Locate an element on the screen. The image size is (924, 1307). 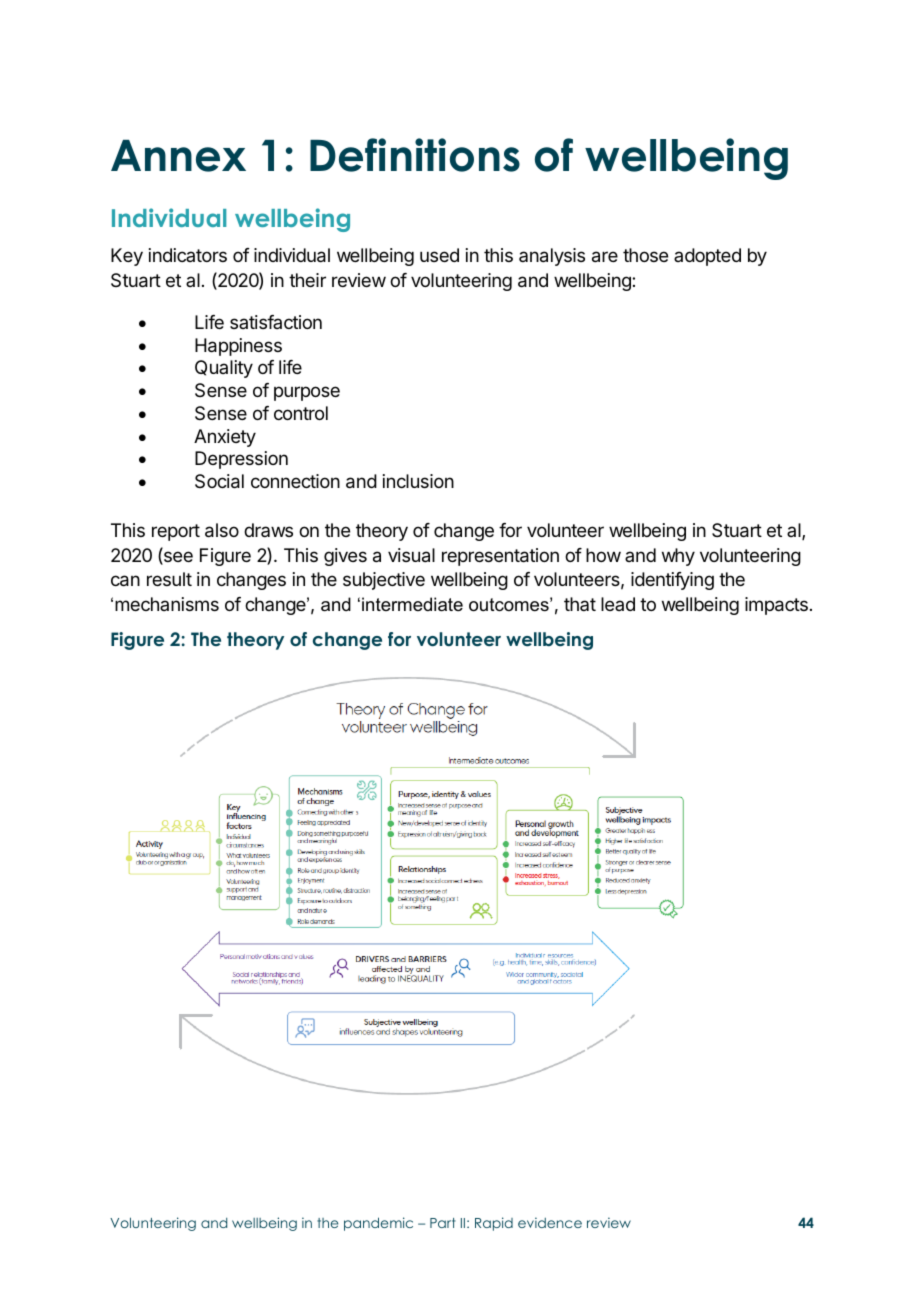
Annex is located at coordinates (178, 156).
